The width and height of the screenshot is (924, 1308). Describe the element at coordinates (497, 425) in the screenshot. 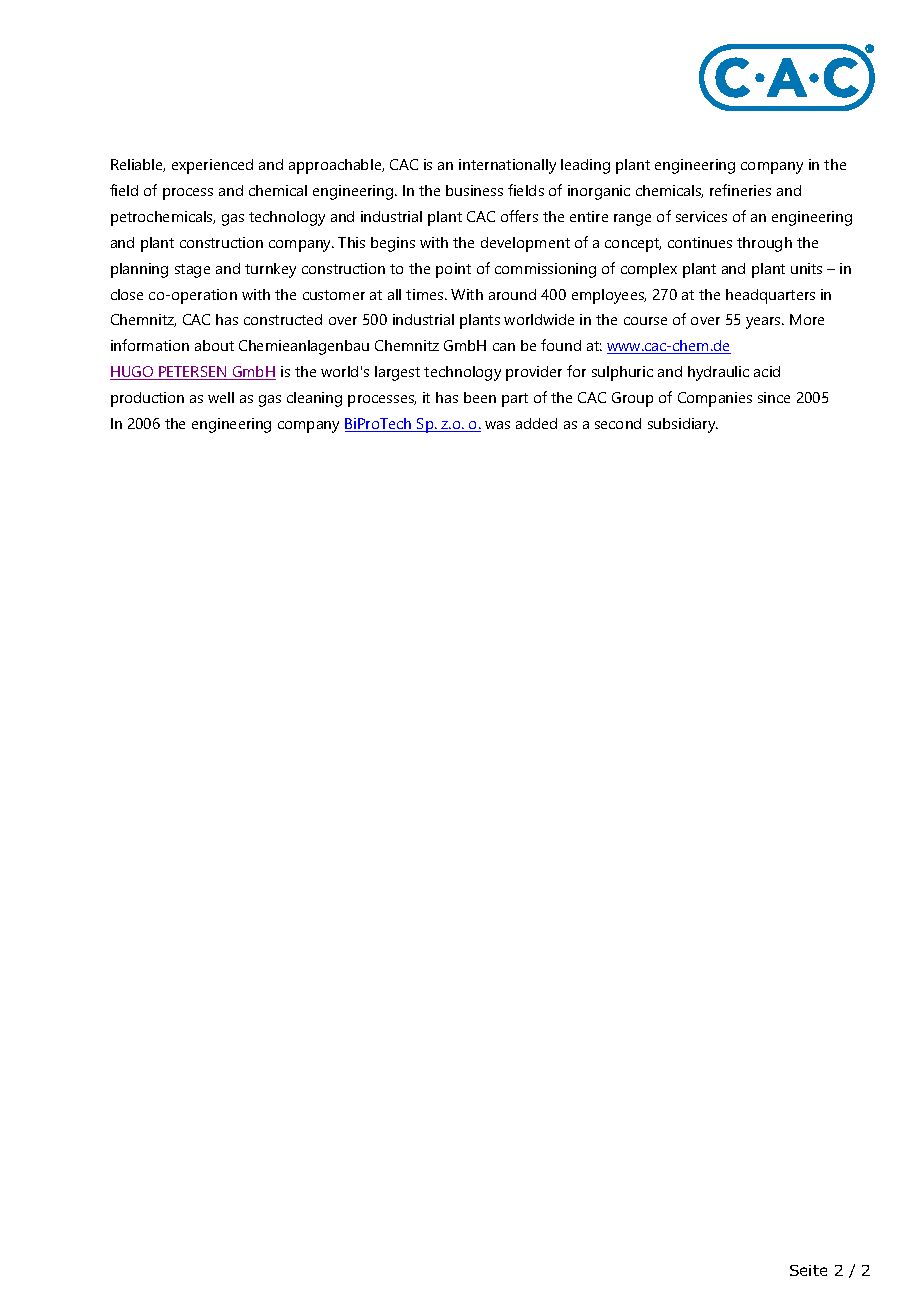

I see `was` at that location.
